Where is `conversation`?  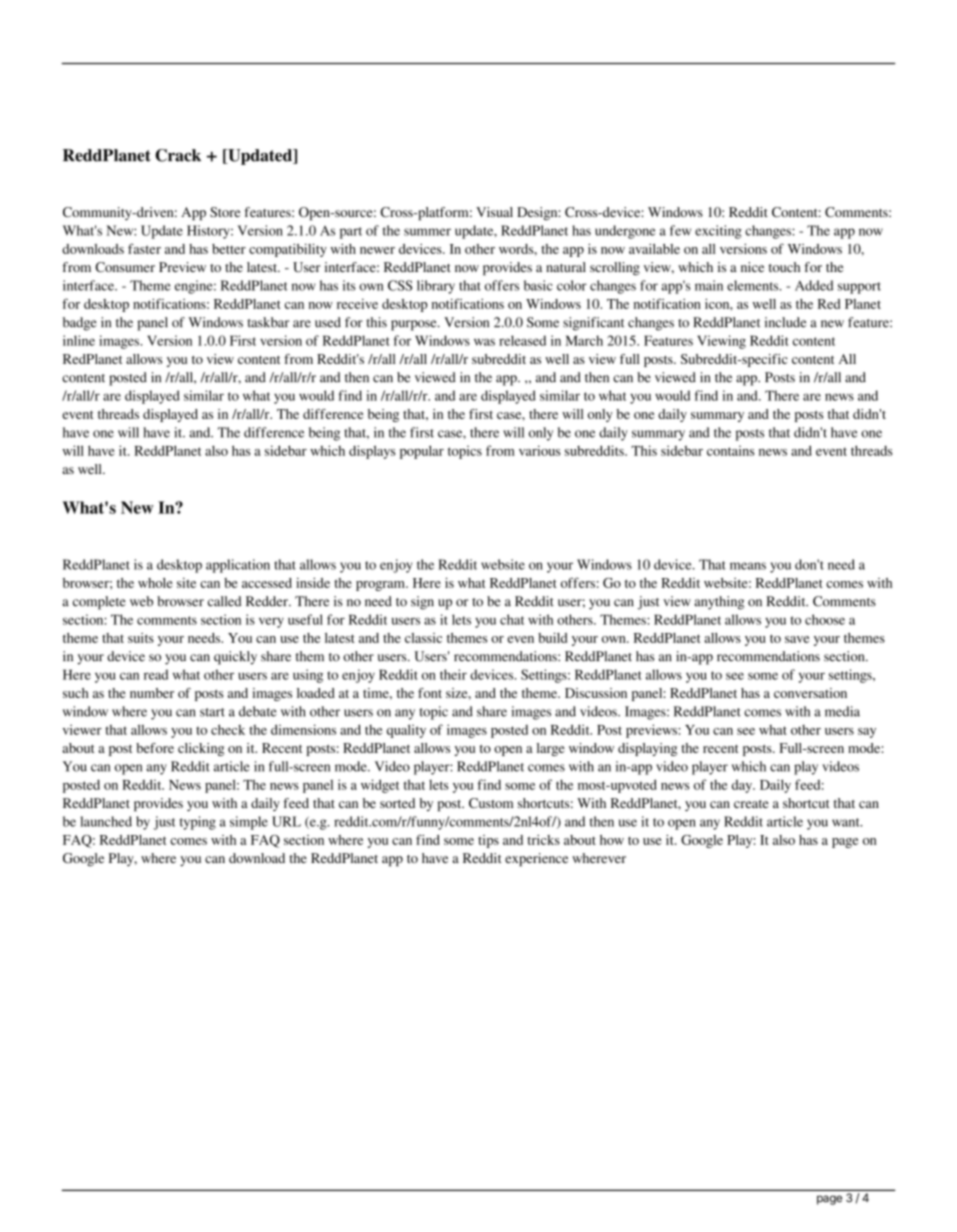
conversation is located at coordinates (810, 693).
